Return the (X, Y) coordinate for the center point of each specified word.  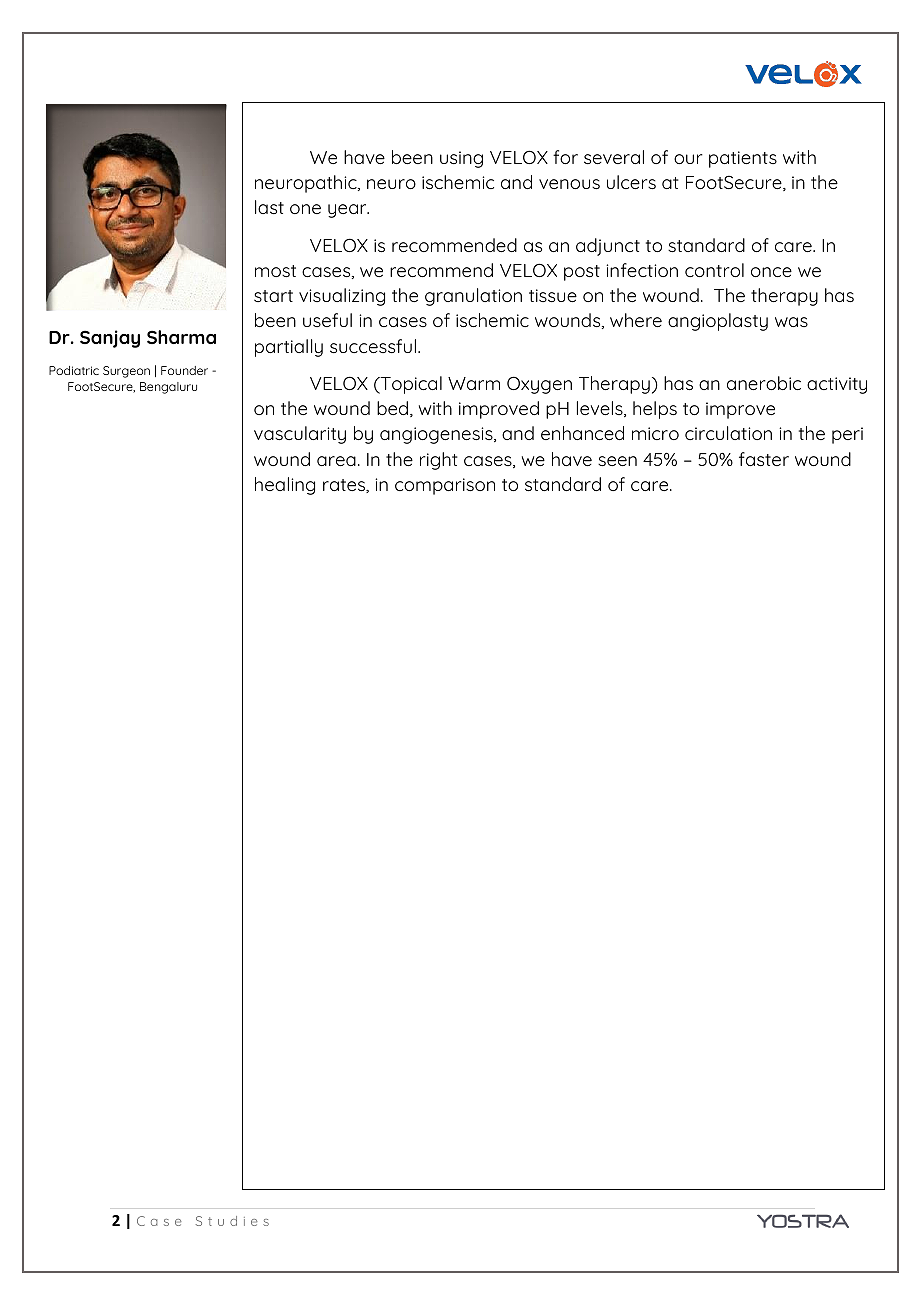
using (461, 159)
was (791, 322)
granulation (473, 297)
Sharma (181, 337)
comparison (445, 486)
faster (764, 459)
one (305, 209)
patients (743, 159)
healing (285, 486)
